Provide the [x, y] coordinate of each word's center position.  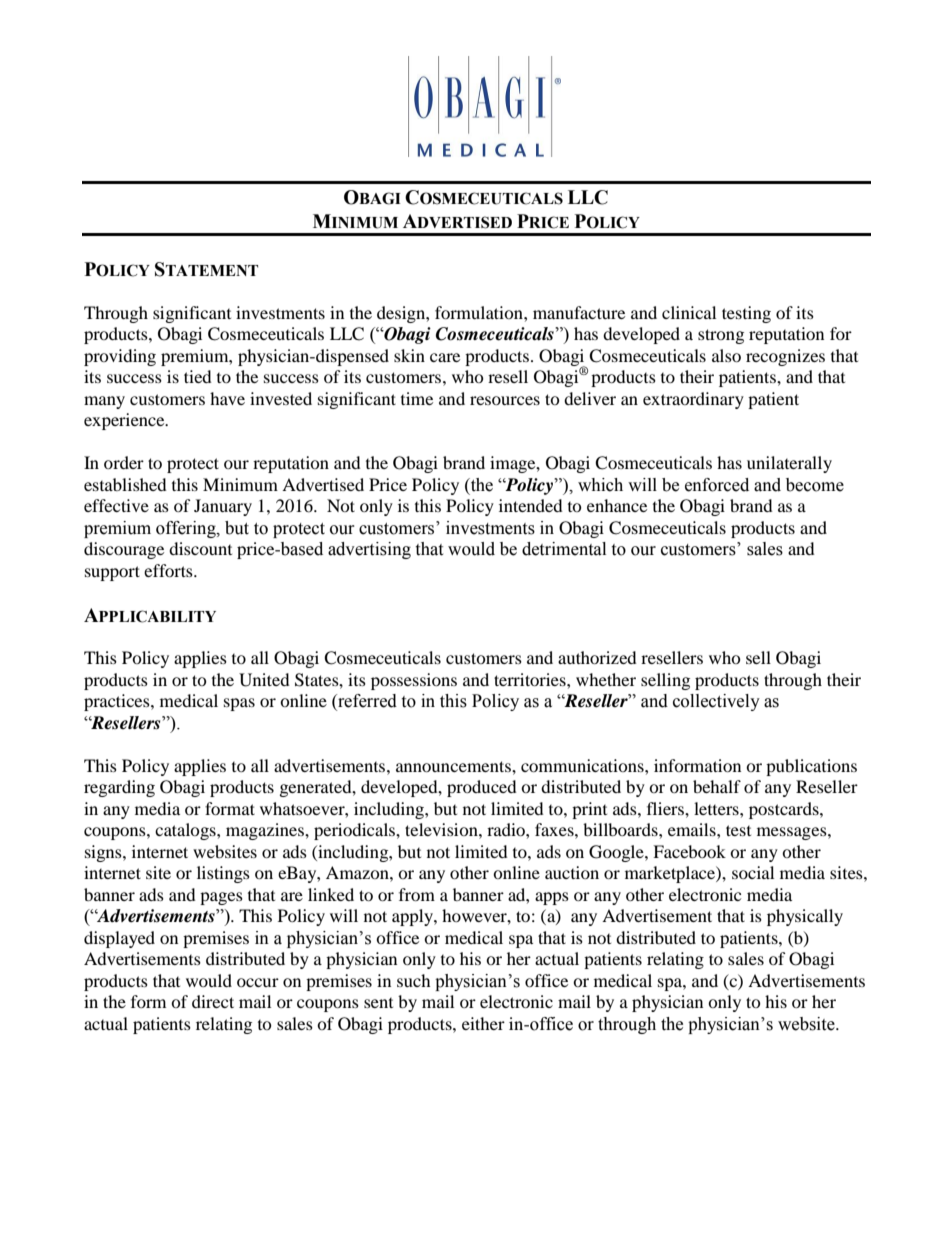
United [264, 680]
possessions [414, 681]
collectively [716, 702]
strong [721, 336]
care [445, 357]
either [483, 1023]
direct [213, 1001]
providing [120, 357]
